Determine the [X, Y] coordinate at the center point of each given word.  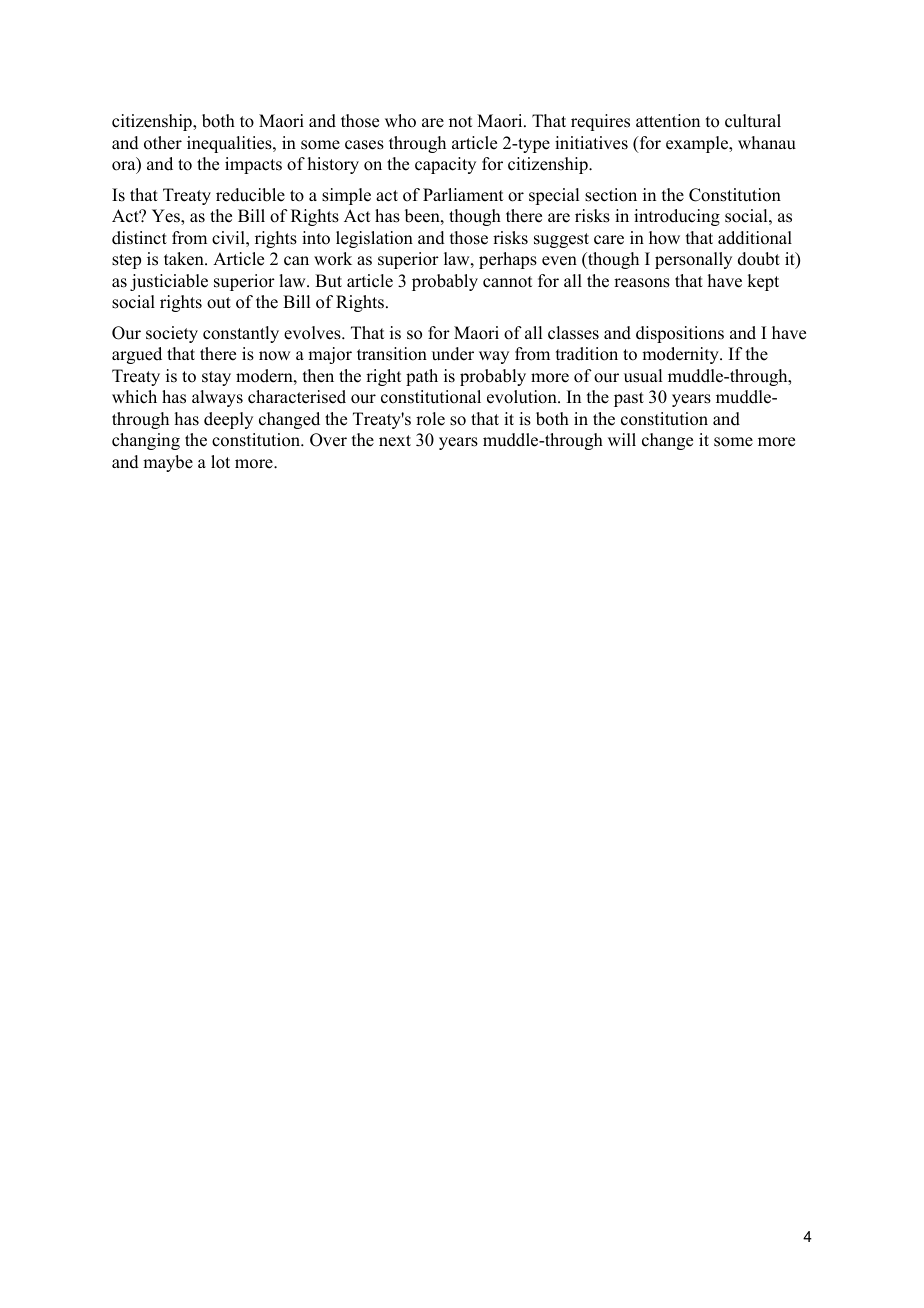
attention [668, 121]
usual [643, 376]
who [400, 121]
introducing [677, 217]
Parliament [463, 195]
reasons [642, 283]
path [422, 377]
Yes [167, 216]
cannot [507, 282]
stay [216, 378]
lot [220, 462]
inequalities [230, 144]
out [219, 303]
